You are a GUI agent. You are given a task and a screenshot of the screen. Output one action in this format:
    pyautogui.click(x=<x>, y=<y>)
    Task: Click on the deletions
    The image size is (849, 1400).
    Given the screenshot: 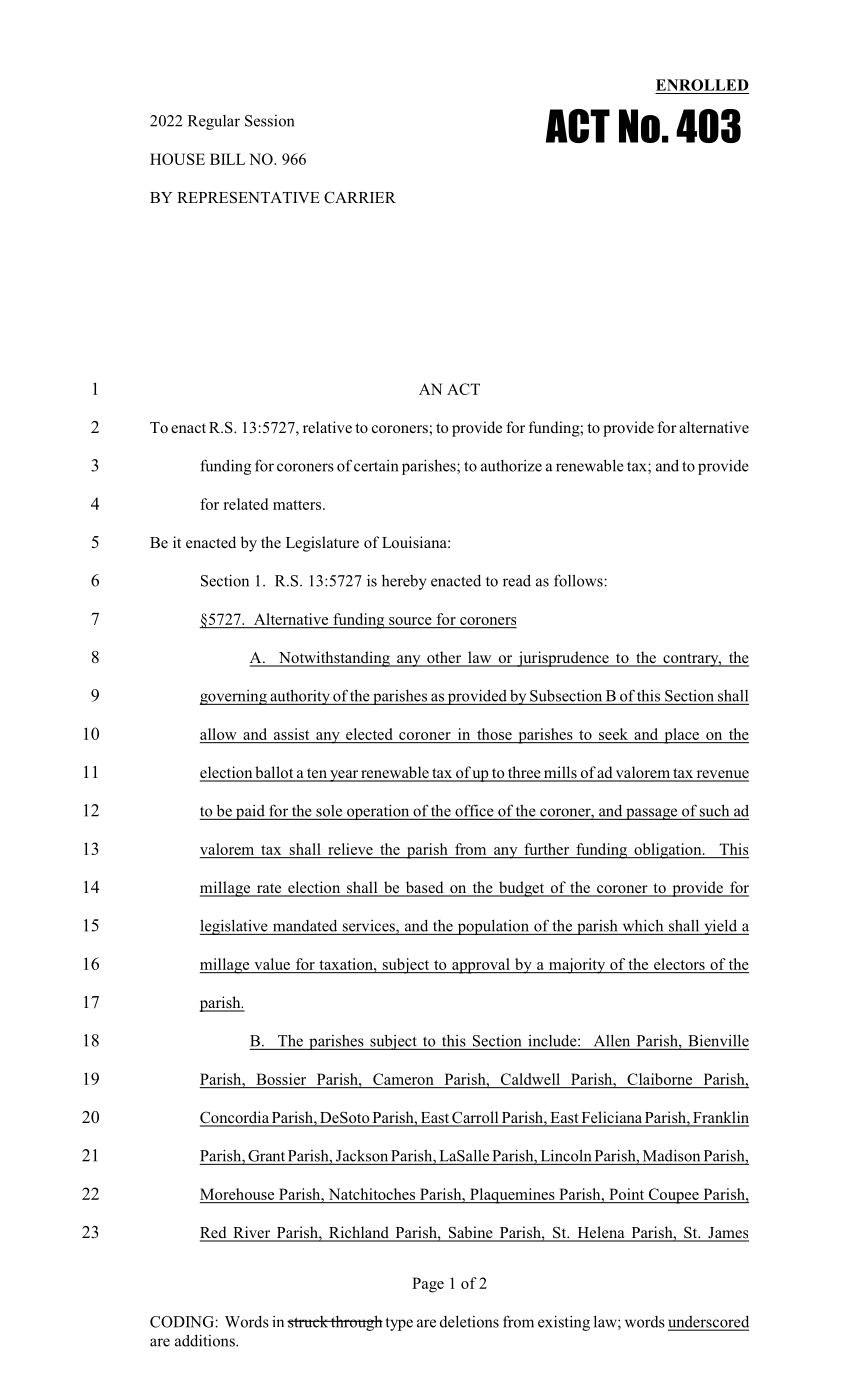 What is the action you would take?
    pyautogui.click(x=469, y=1321)
